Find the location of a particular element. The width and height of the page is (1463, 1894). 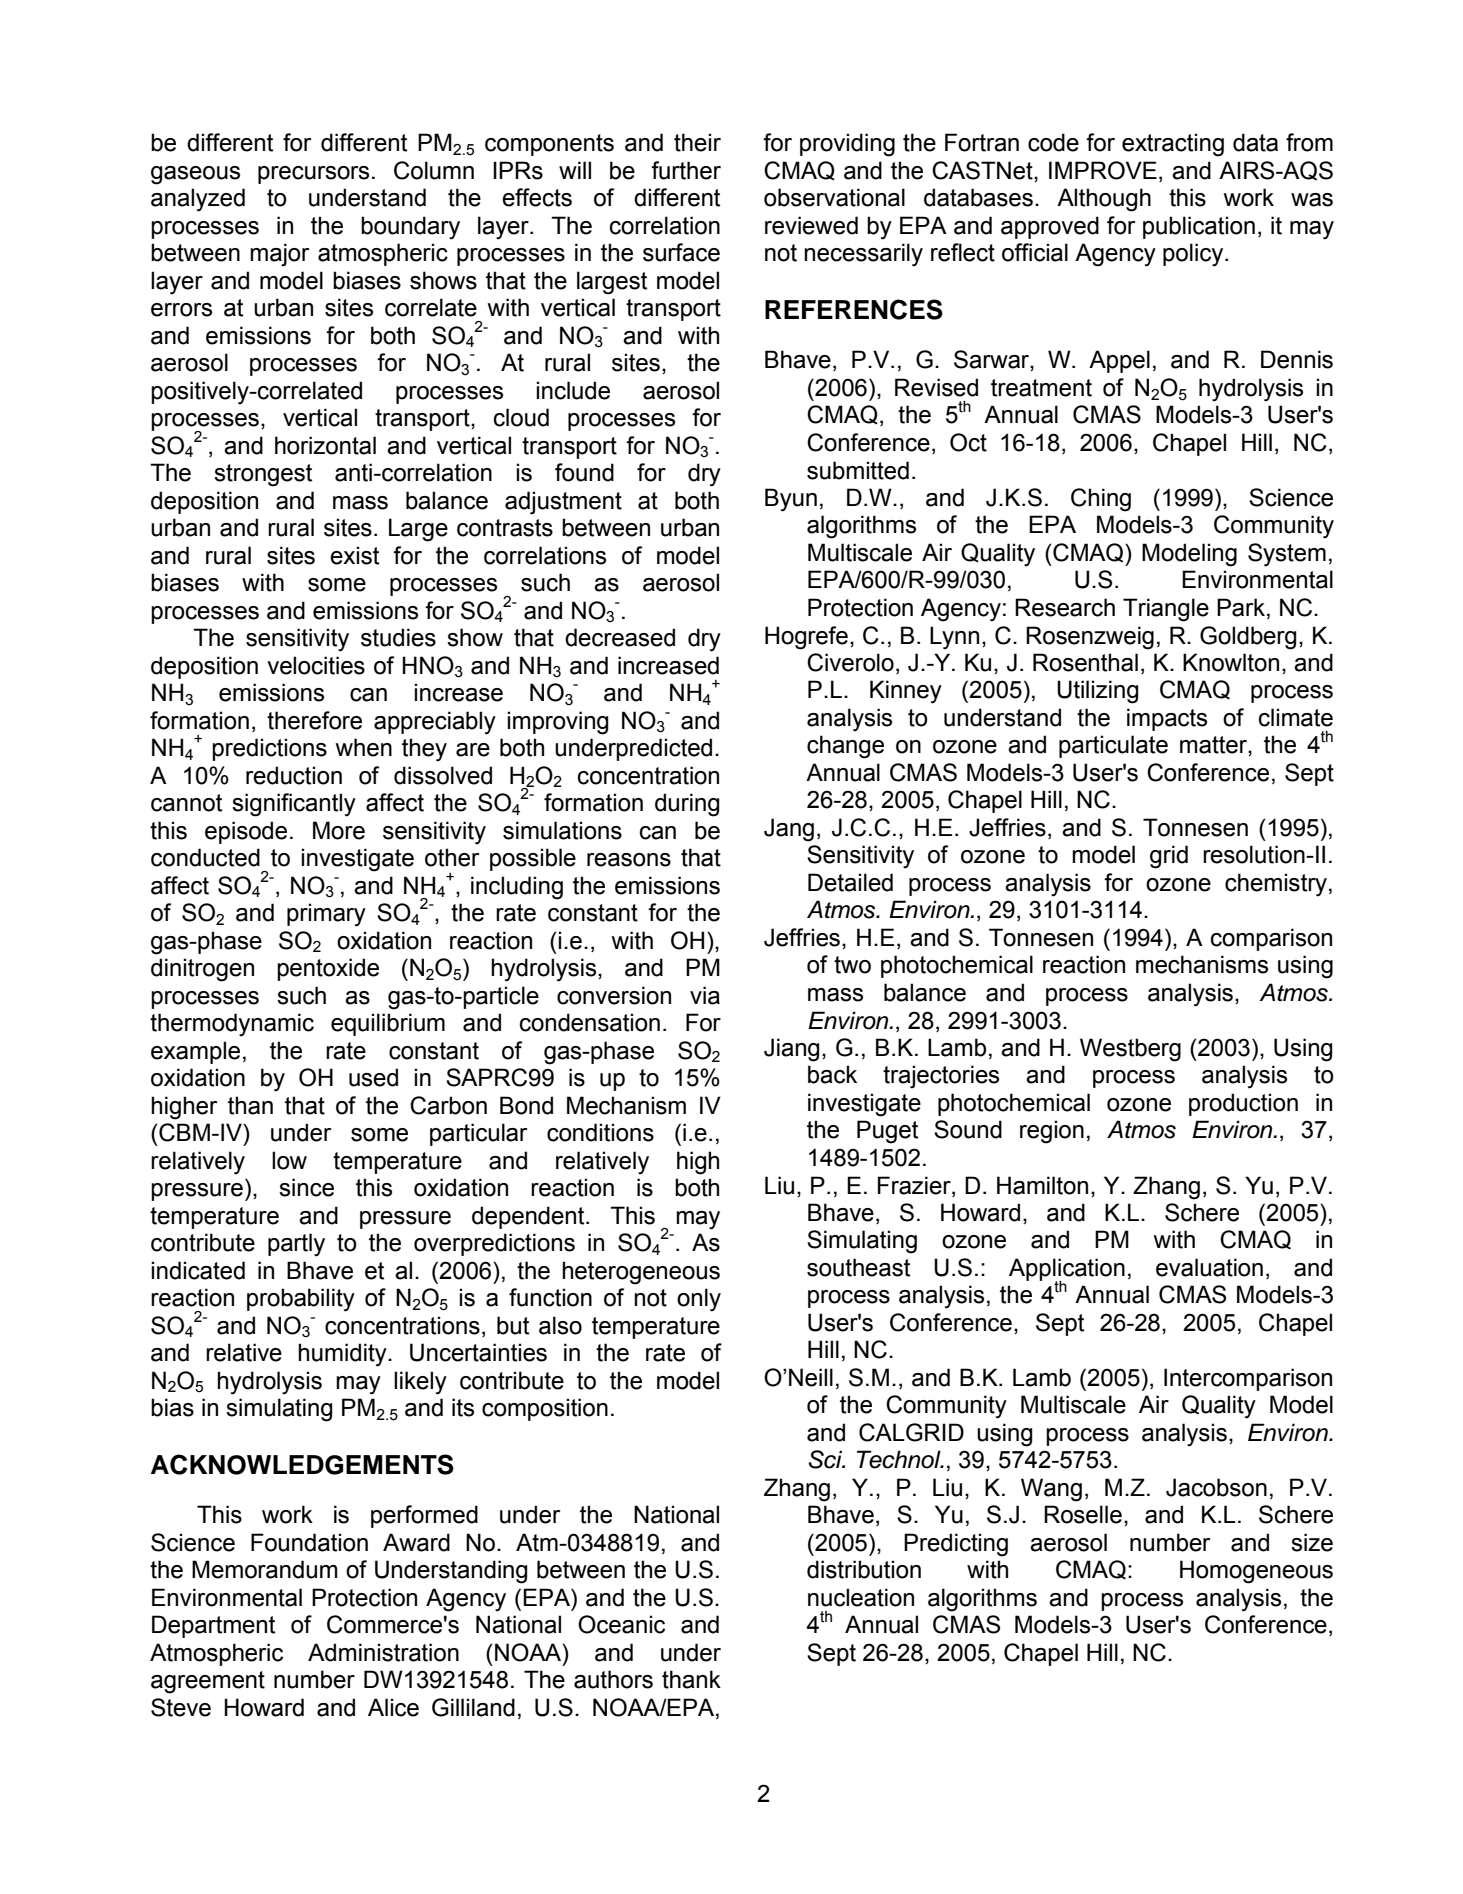

change is located at coordinates (845, 747).
